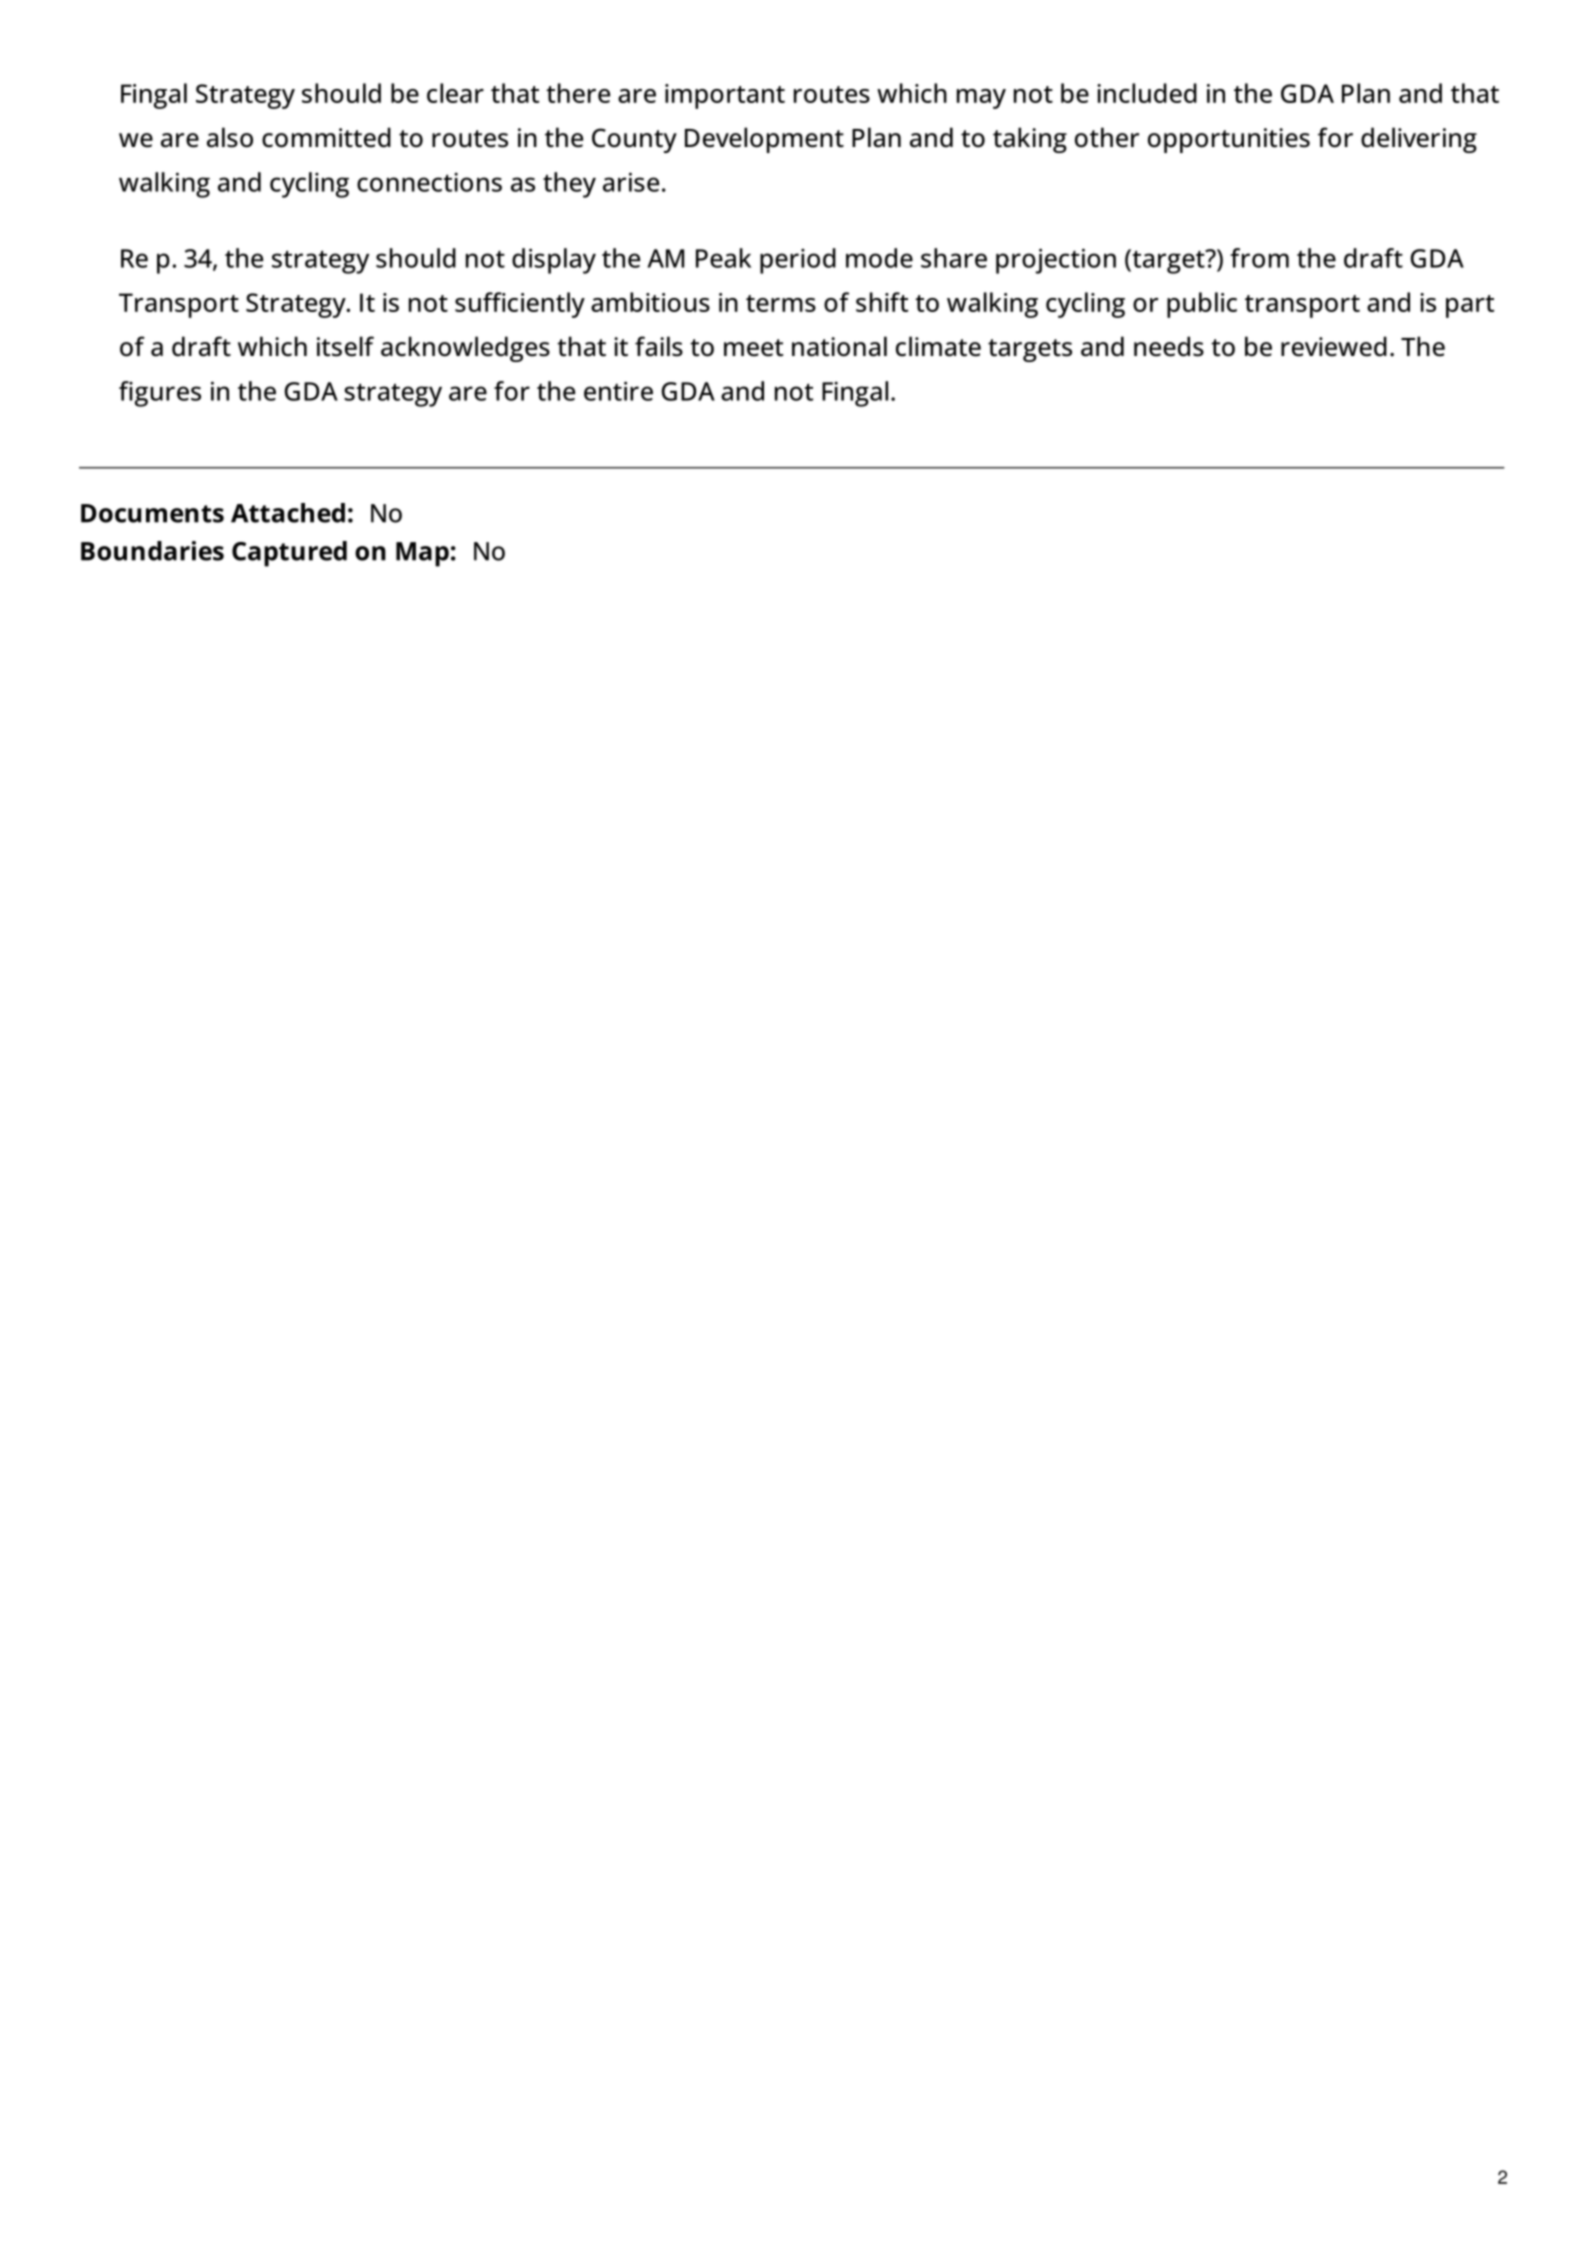 Image resolution: width=1584 pixels, height=2241 pixels. What do you see at coordinates (422, 554) in the screenshot?
I see `Map` at bounding box center [422, 554].
